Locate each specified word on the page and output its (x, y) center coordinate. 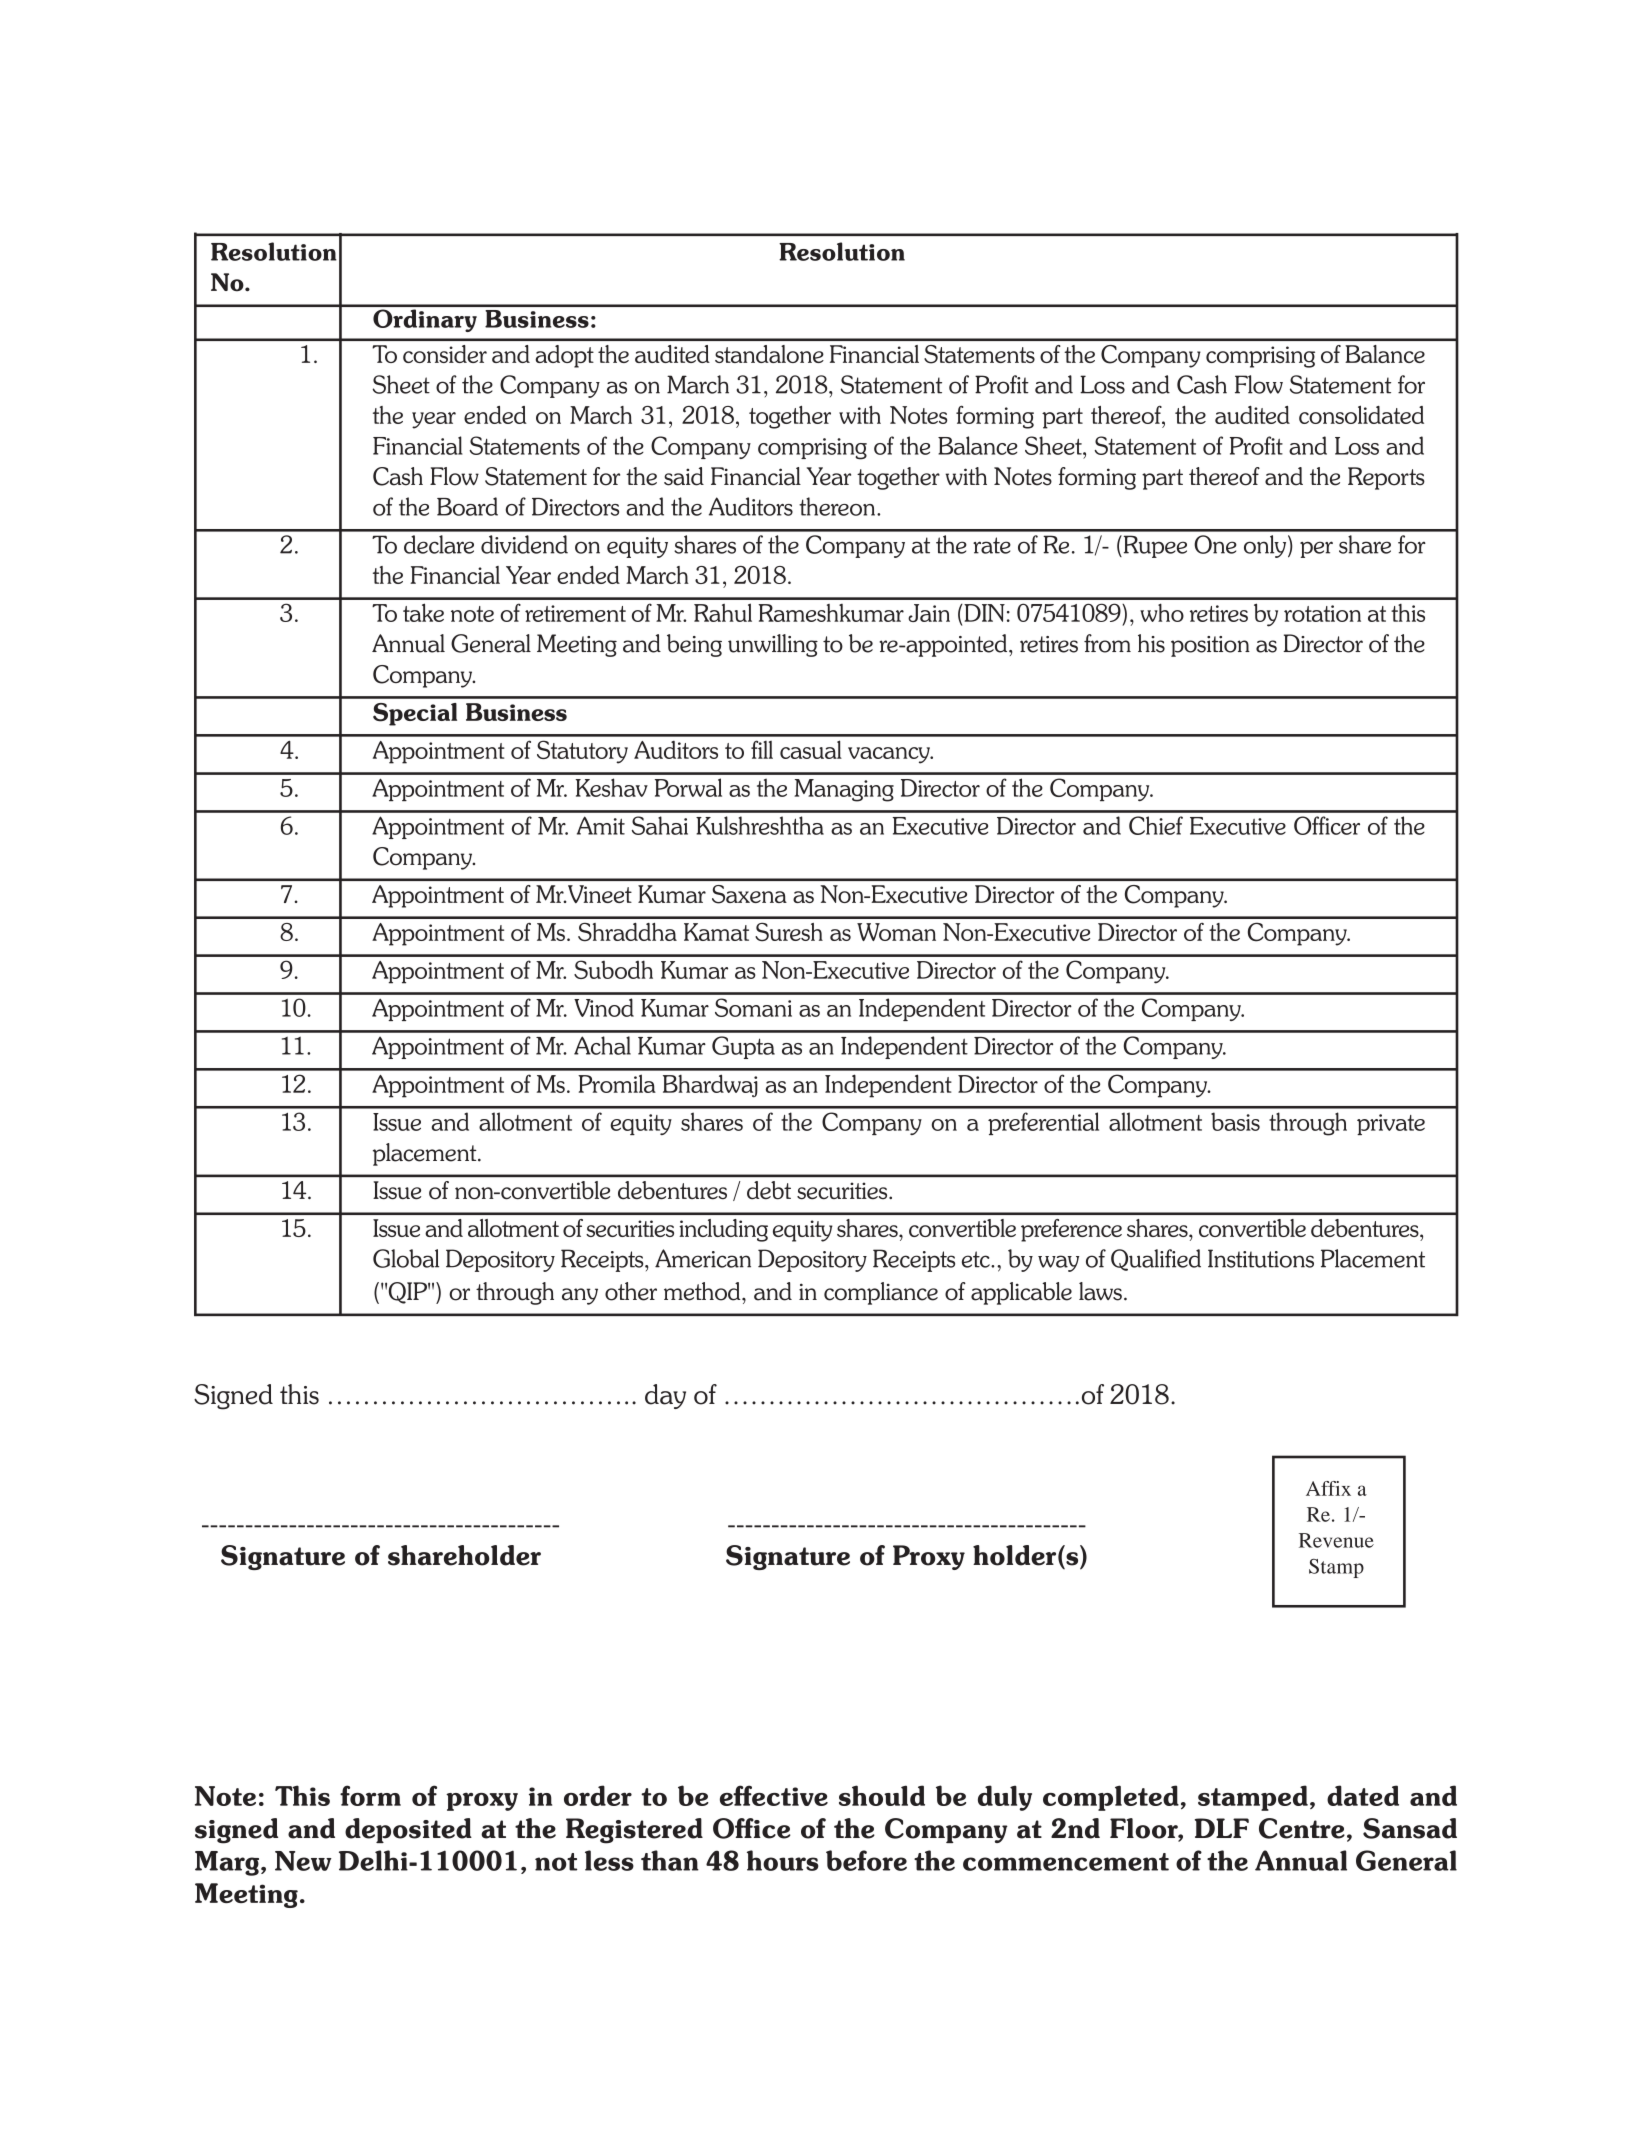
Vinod (604, 1007)
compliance (881, 1293)
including (724, 1230)
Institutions (1261, 1258)
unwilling (773, 645)
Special (415, 714)
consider (445, 354)
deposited (408, 1830)
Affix (1328, 1488)
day (665, 1396)
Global (406, 1258)
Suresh (789, 932)
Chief (1156, 825)
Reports (1386, 478)
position (1210, 646)
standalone (769, 354)
